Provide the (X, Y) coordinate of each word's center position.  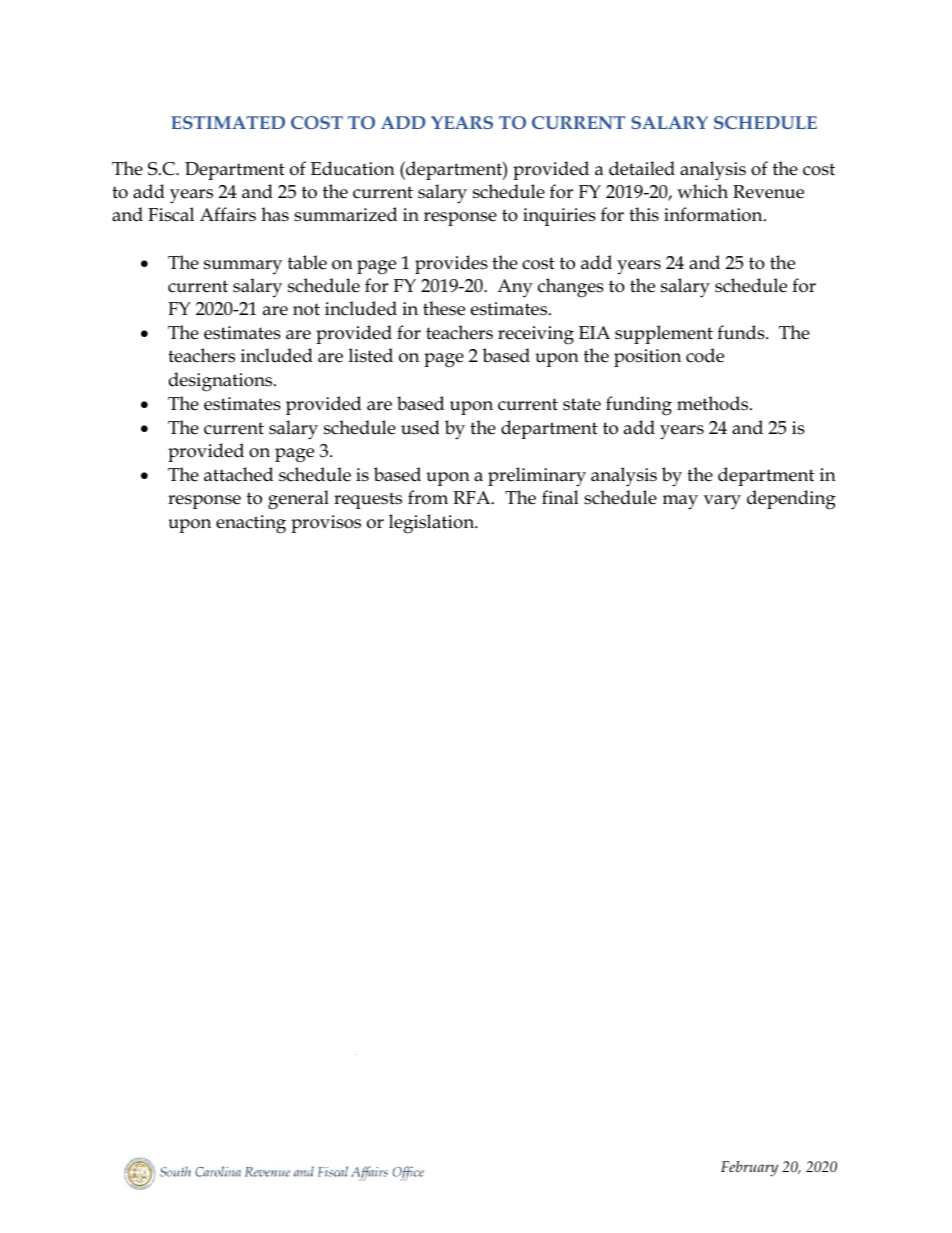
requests (368, 500)
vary (722, 502)
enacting (251, 524)
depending (791, 500)
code (705, 355)
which (702, 191)
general (298, 500)
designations (222, 382)
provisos (326, 524)
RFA (473, 497)
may (680, 502)
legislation (433, 524)
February (749, 1169)
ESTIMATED (228, 122)
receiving (536, 335)
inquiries (559, 217)
